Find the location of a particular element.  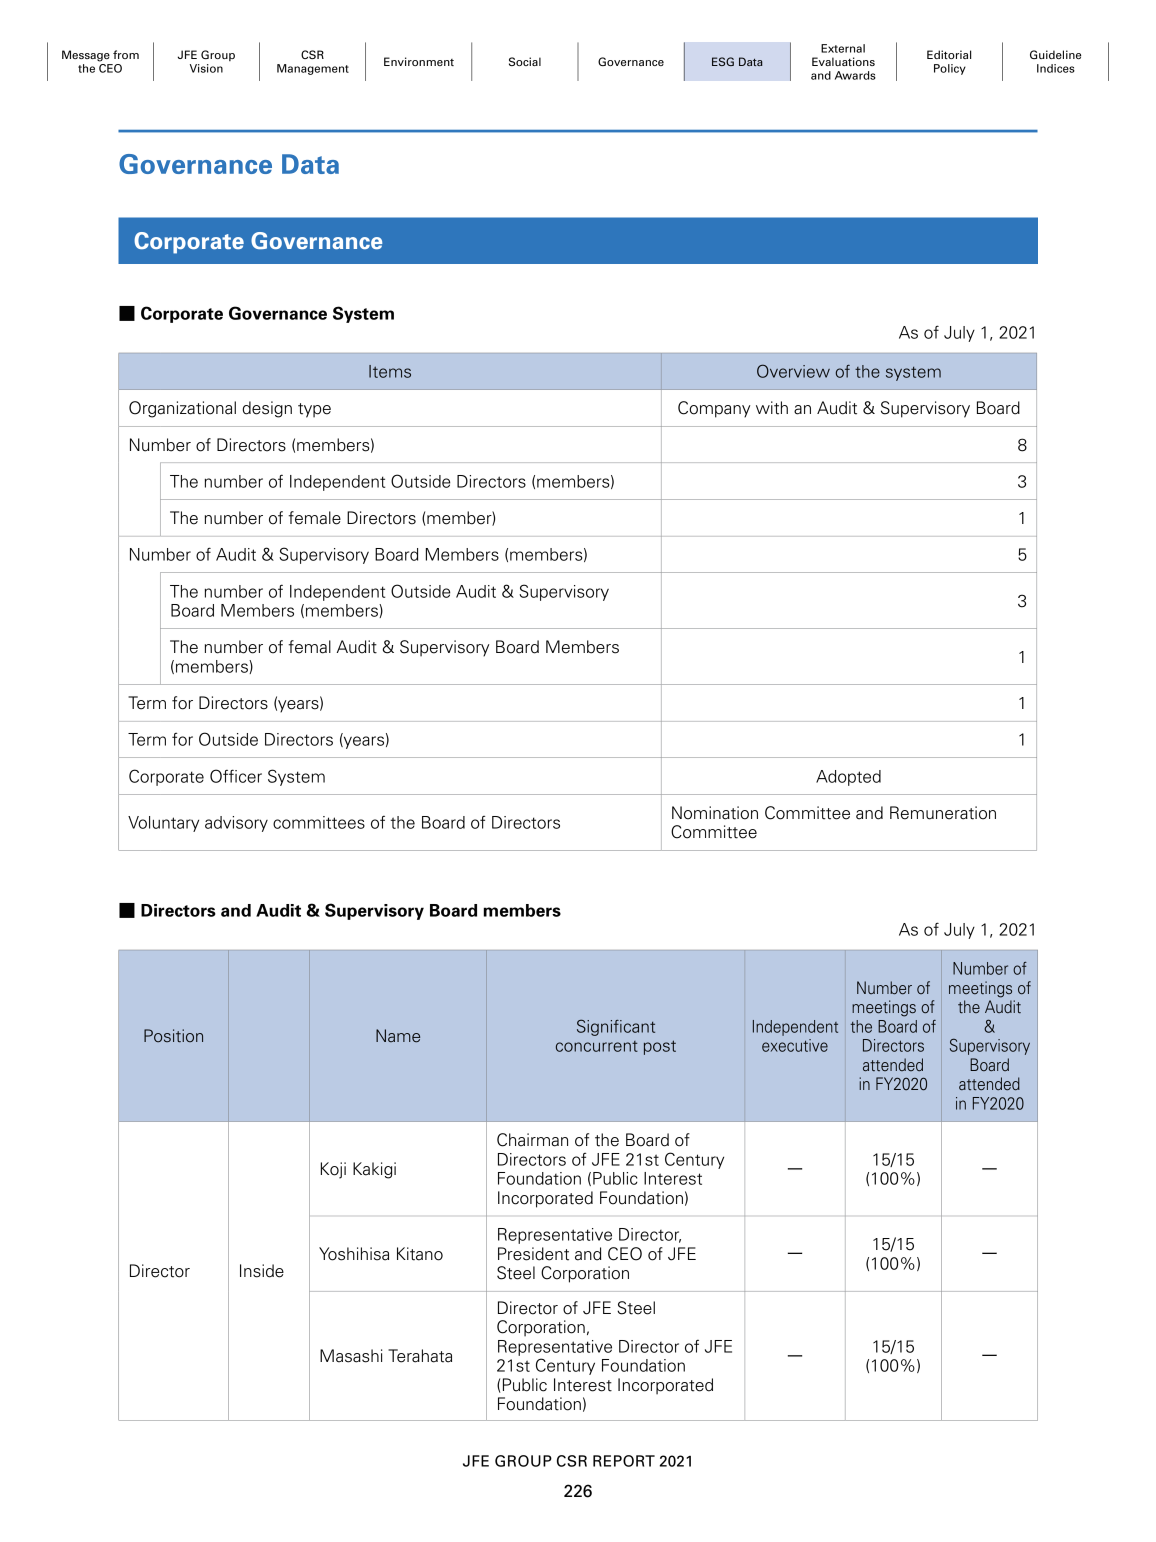

REPORT is located at coordinates (624, 1461).
